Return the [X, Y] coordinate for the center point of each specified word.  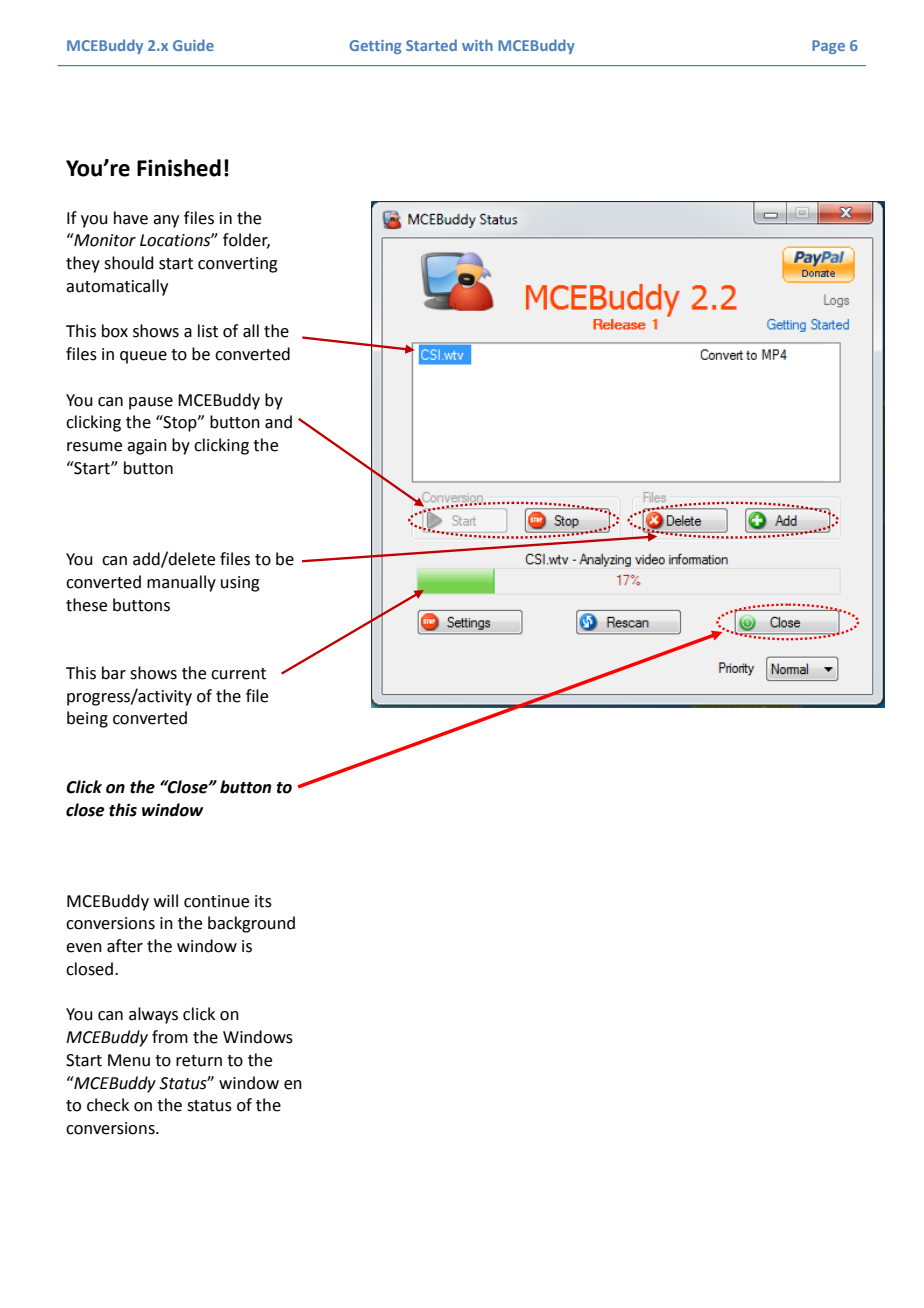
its [263, 901]
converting [238, 265]
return [199, 1061]
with [477, 45]
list [208, 331]
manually [181, 583]
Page [828, 47]
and [278, 422]
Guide [193, 45]
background [251, 924]
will [166, 900]
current [238, 674]
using [240, 584]
